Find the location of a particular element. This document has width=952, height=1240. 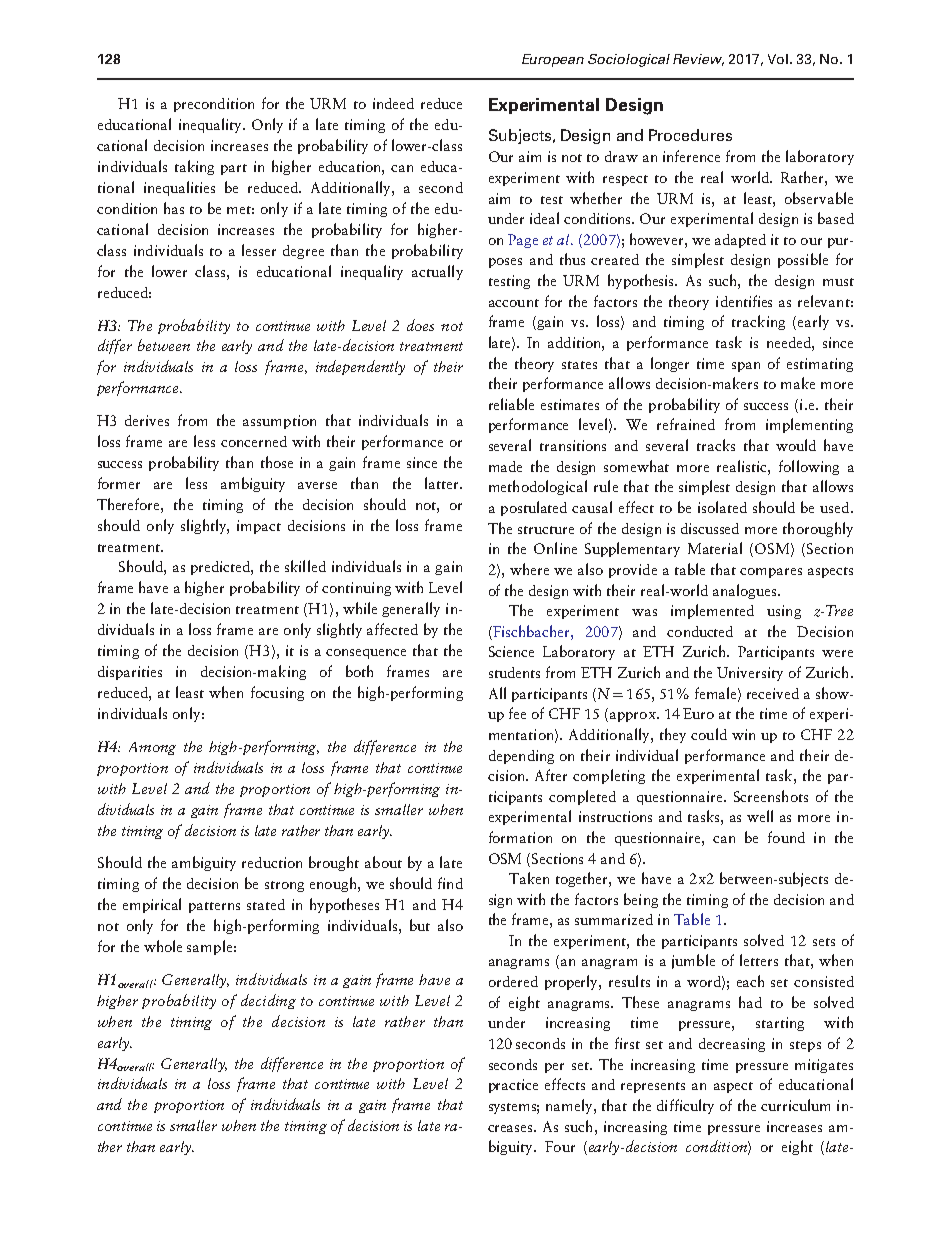

following is located at coordinates (809, 467).
